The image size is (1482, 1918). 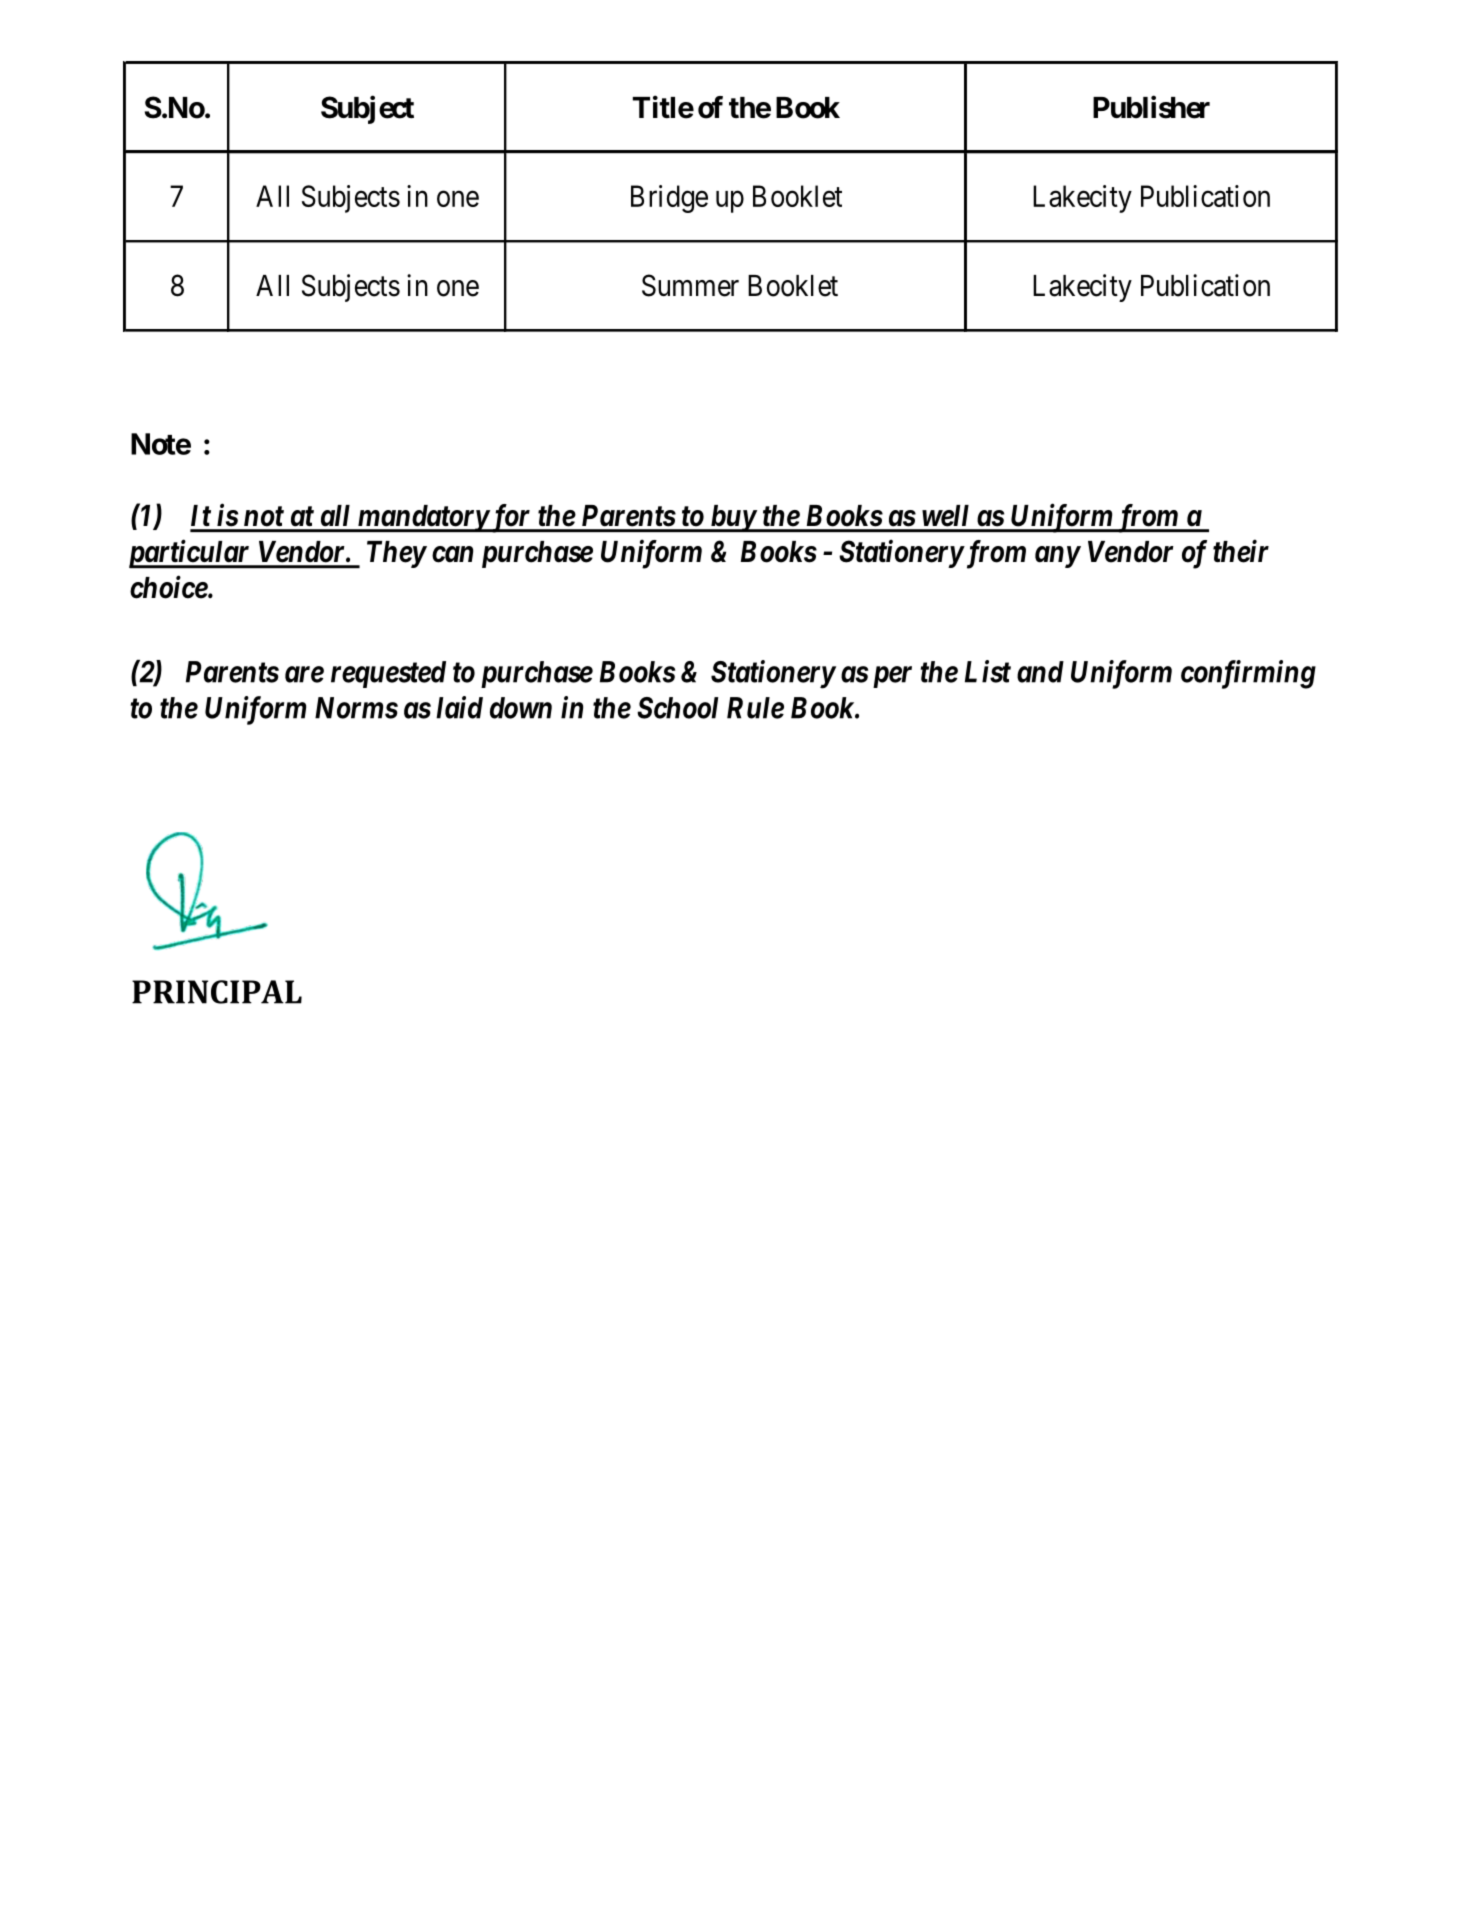 What do you see at coordinates (690, 285) in the document?
I see `Summer` at bounding box center [690, 285].
